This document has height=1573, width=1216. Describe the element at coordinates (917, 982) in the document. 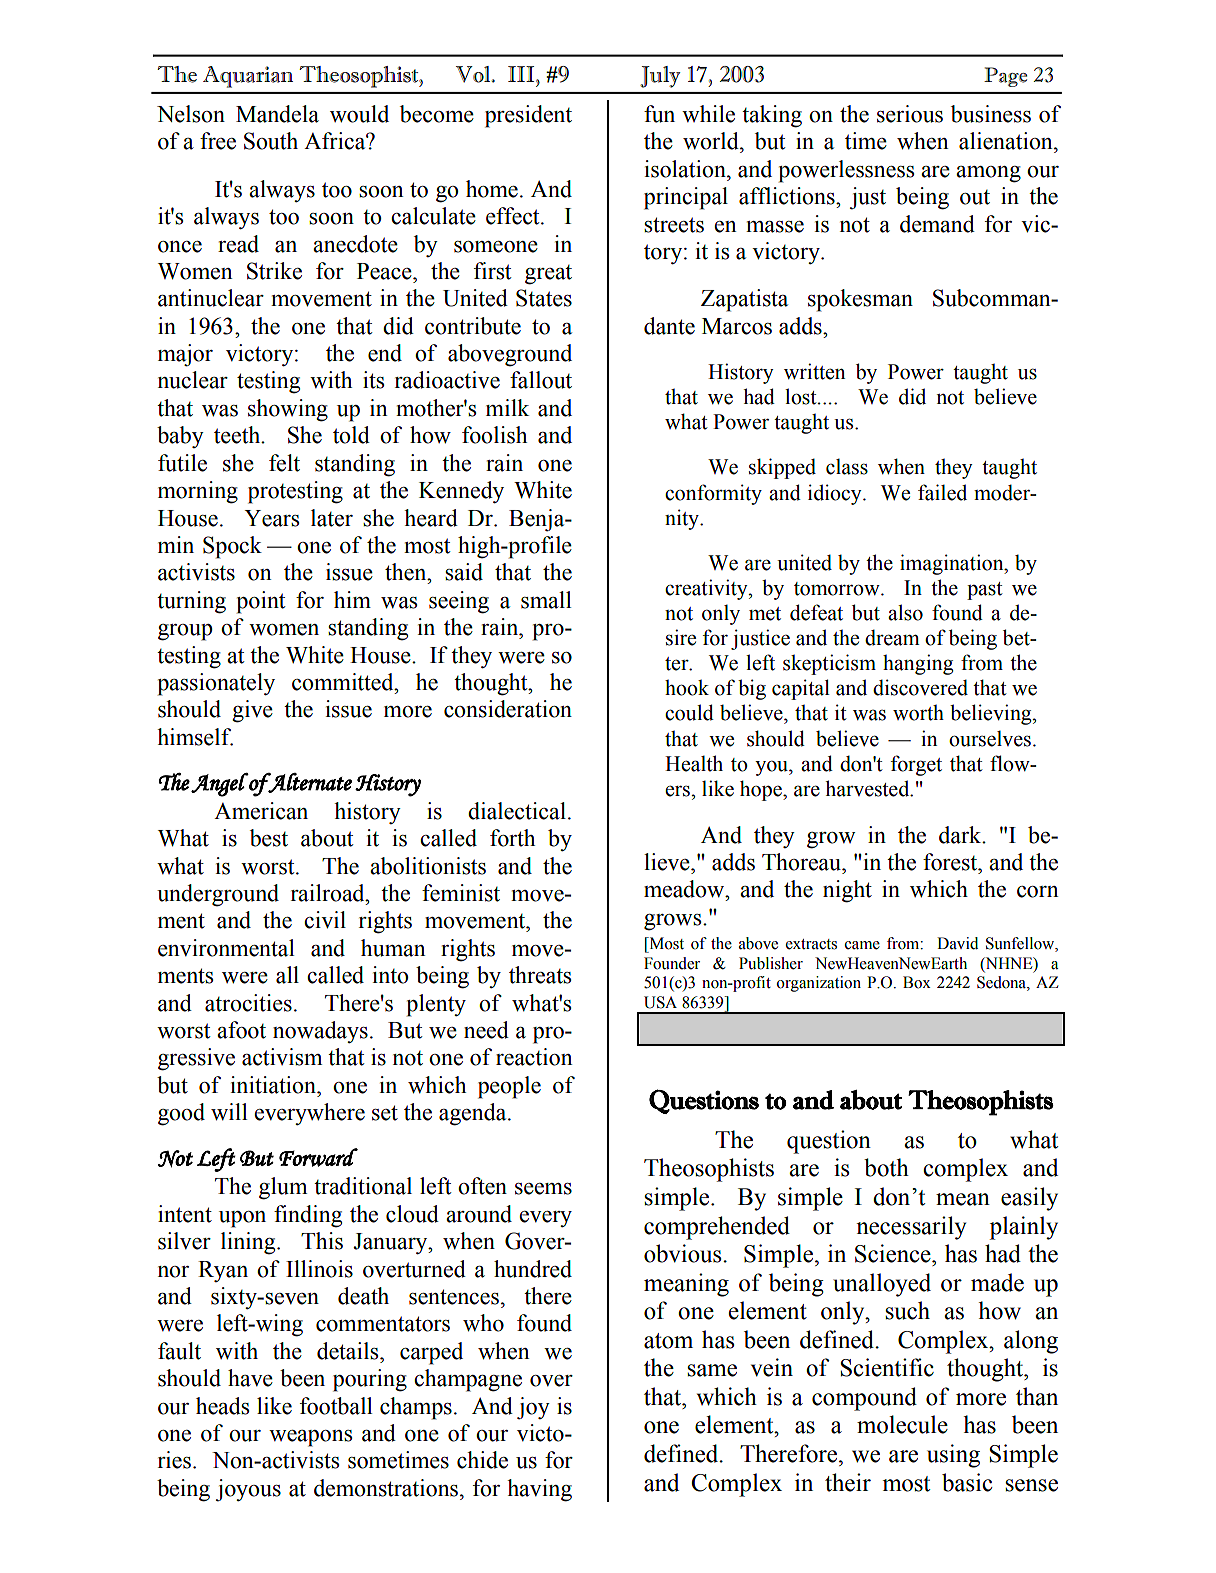

I see `Box` at that location.
